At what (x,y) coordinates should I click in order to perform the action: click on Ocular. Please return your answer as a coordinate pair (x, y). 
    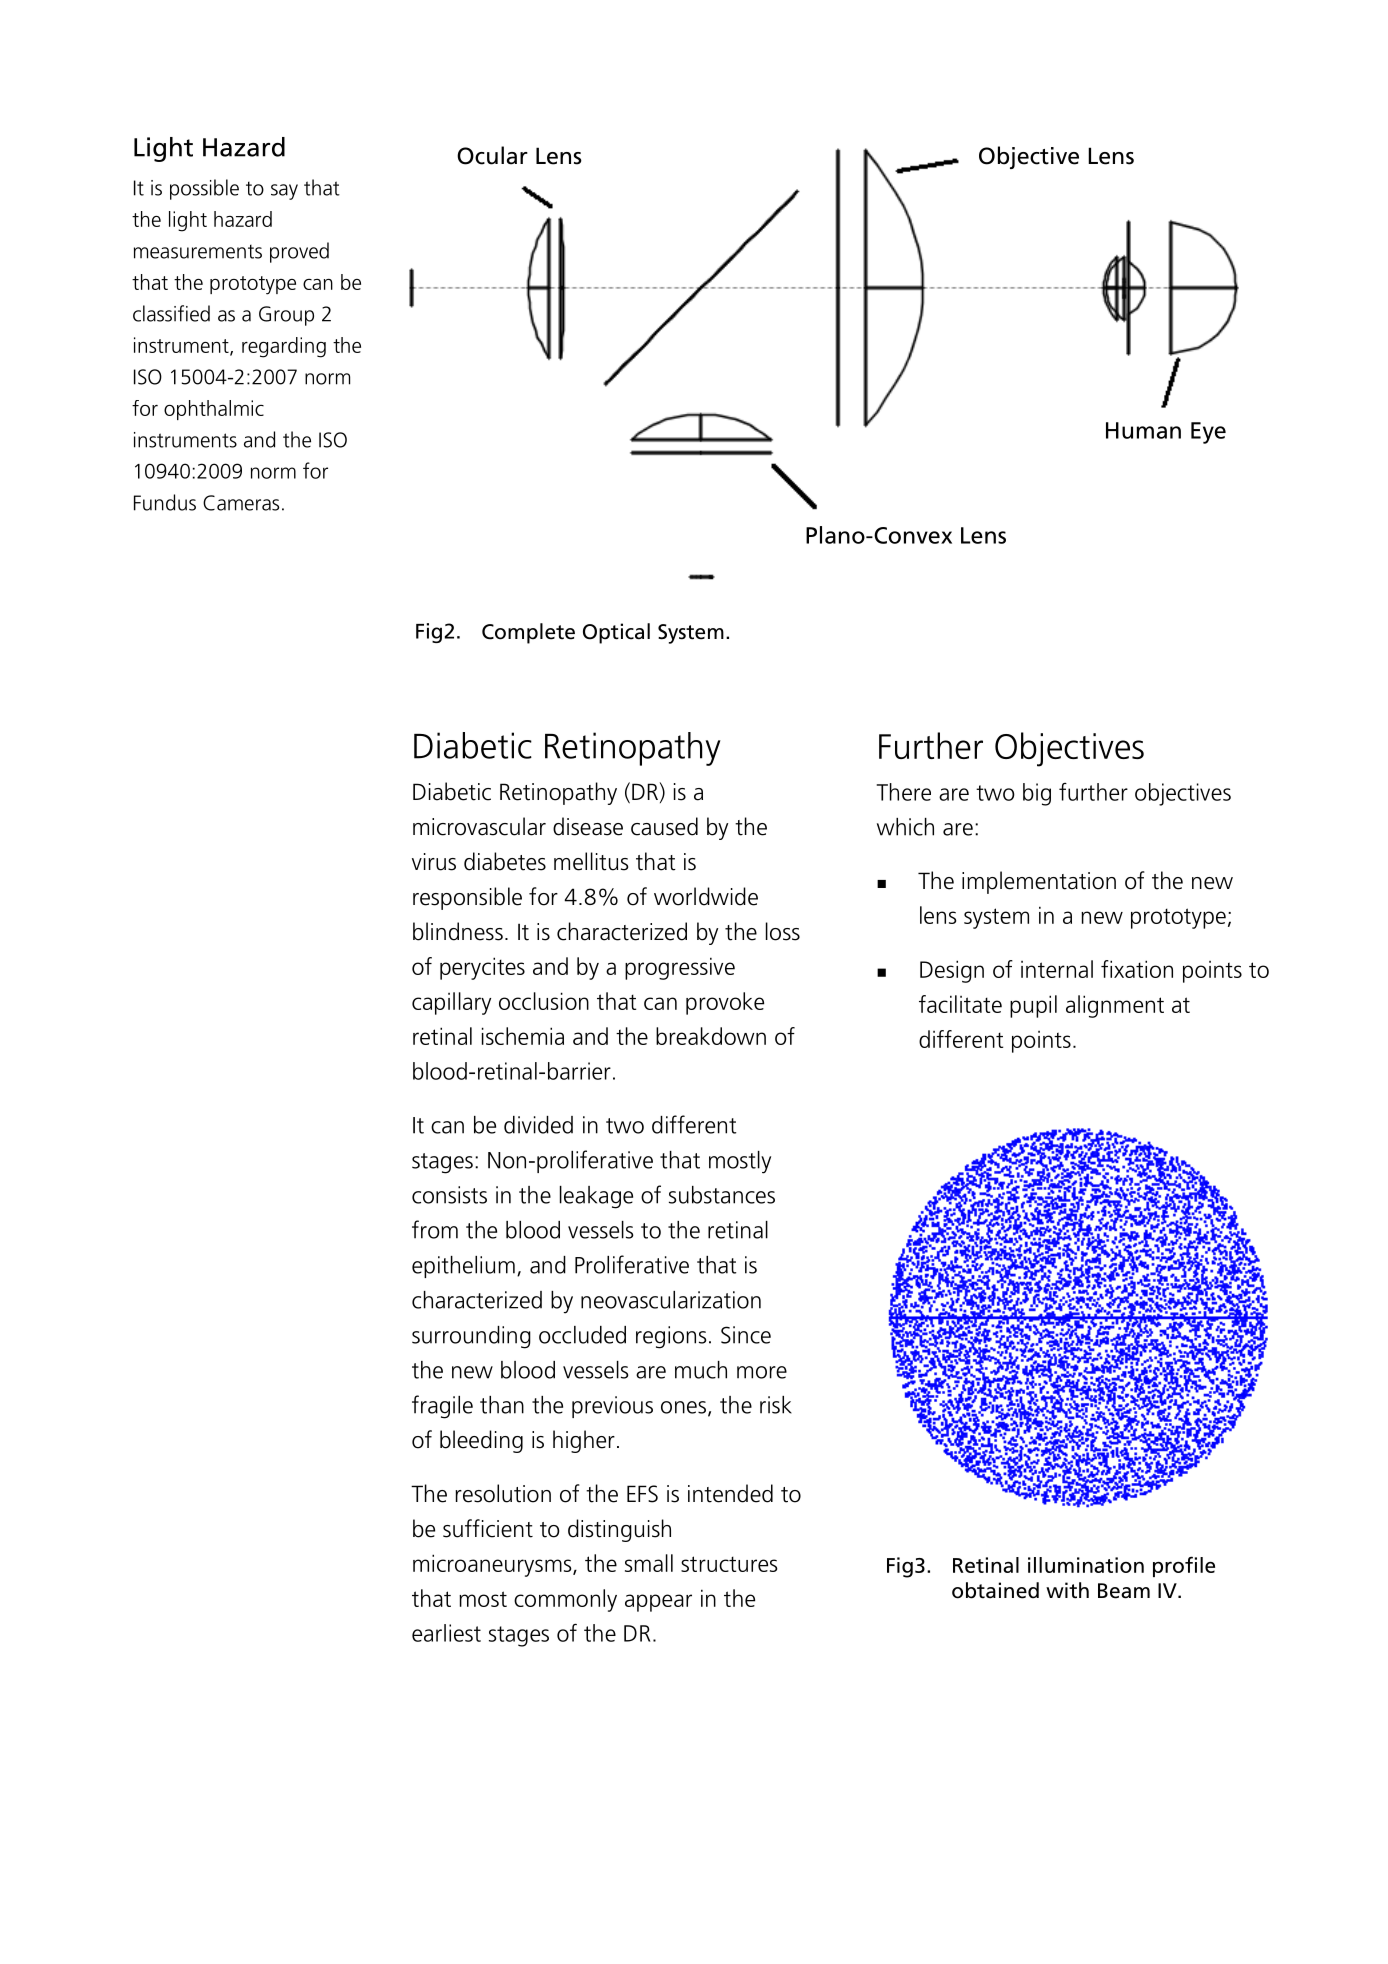
    Looking at the image, I should click on (492, 155).
